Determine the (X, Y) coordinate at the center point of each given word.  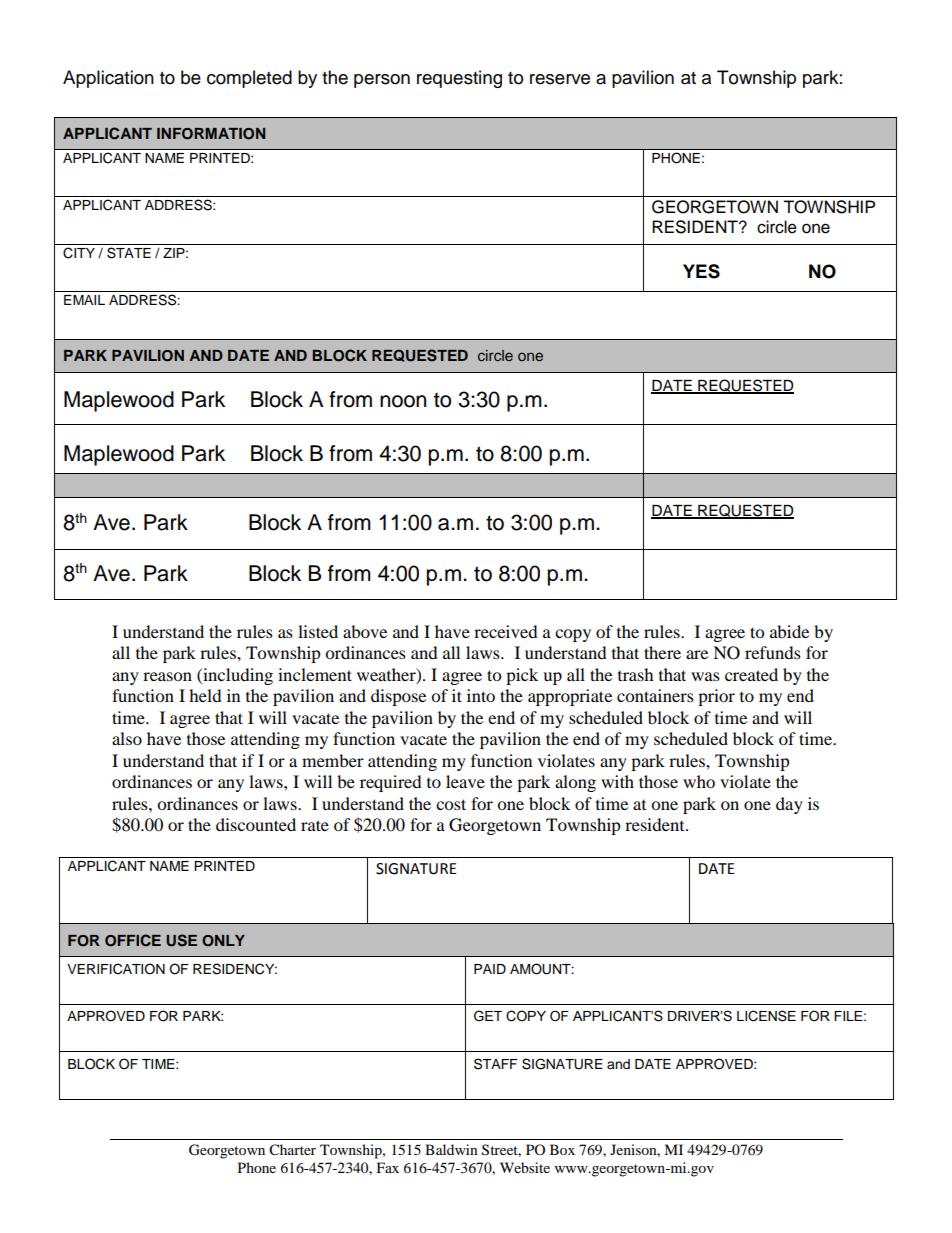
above (365, 631)
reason (167, 676)
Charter (292, 1150)
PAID (490, 969)
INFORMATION (211, 134)
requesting (459, 79)
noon (403, 401)
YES (701, 271)
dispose (398, 697)
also (127, 738)
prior (716, 697)
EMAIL (84, 300)
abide (789, 631)
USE (181, 940)
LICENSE (766, 1016)
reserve (560, 79)
